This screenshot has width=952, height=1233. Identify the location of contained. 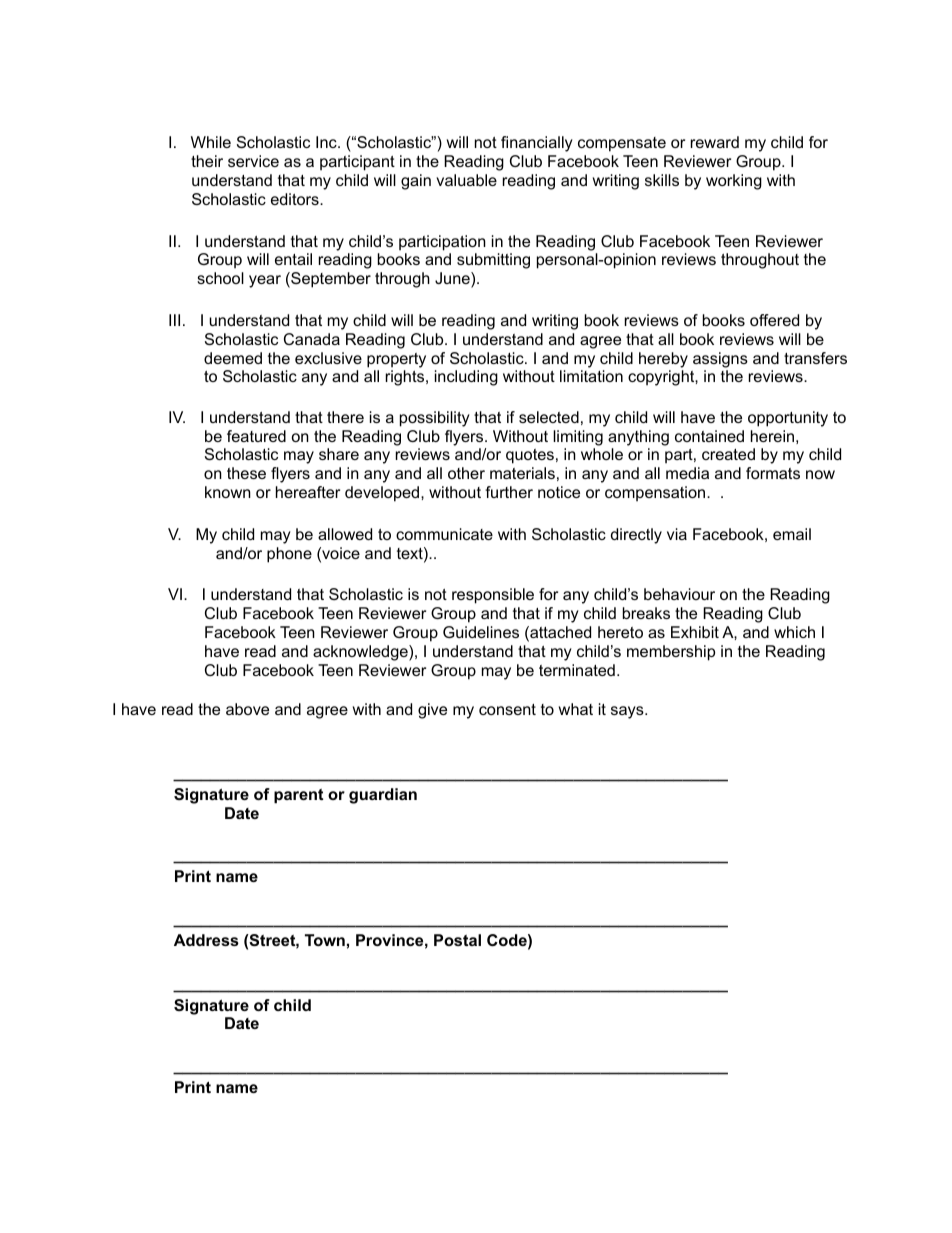
(709, 436).
